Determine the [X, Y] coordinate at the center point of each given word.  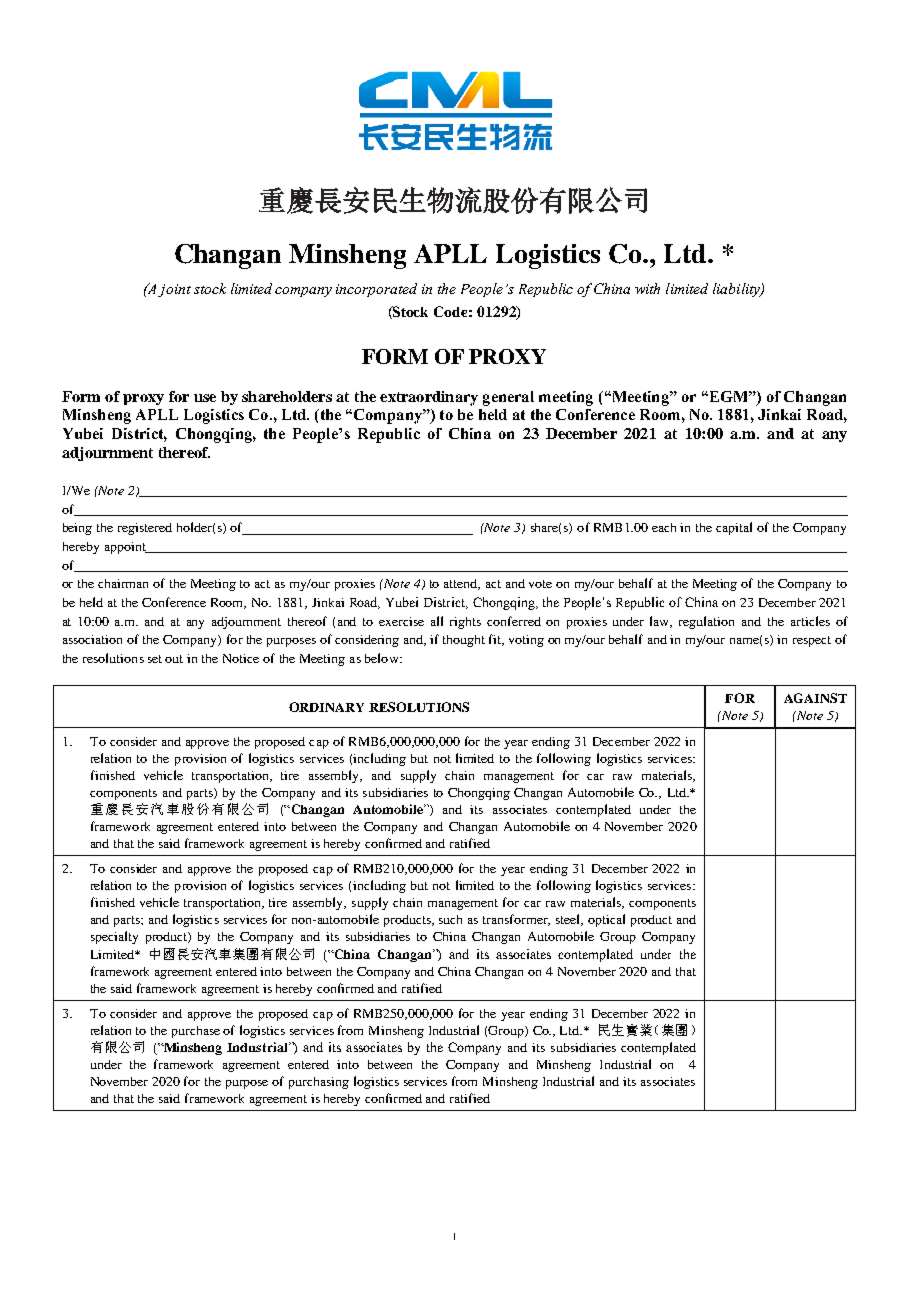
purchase [196, 1032]
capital [734, 528]
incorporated [376, 290]
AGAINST [815, 698]
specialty [114, 937]
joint [174, 290]
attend [462, 584]
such [450, 919]
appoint [126, 548]
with [647, 288]
